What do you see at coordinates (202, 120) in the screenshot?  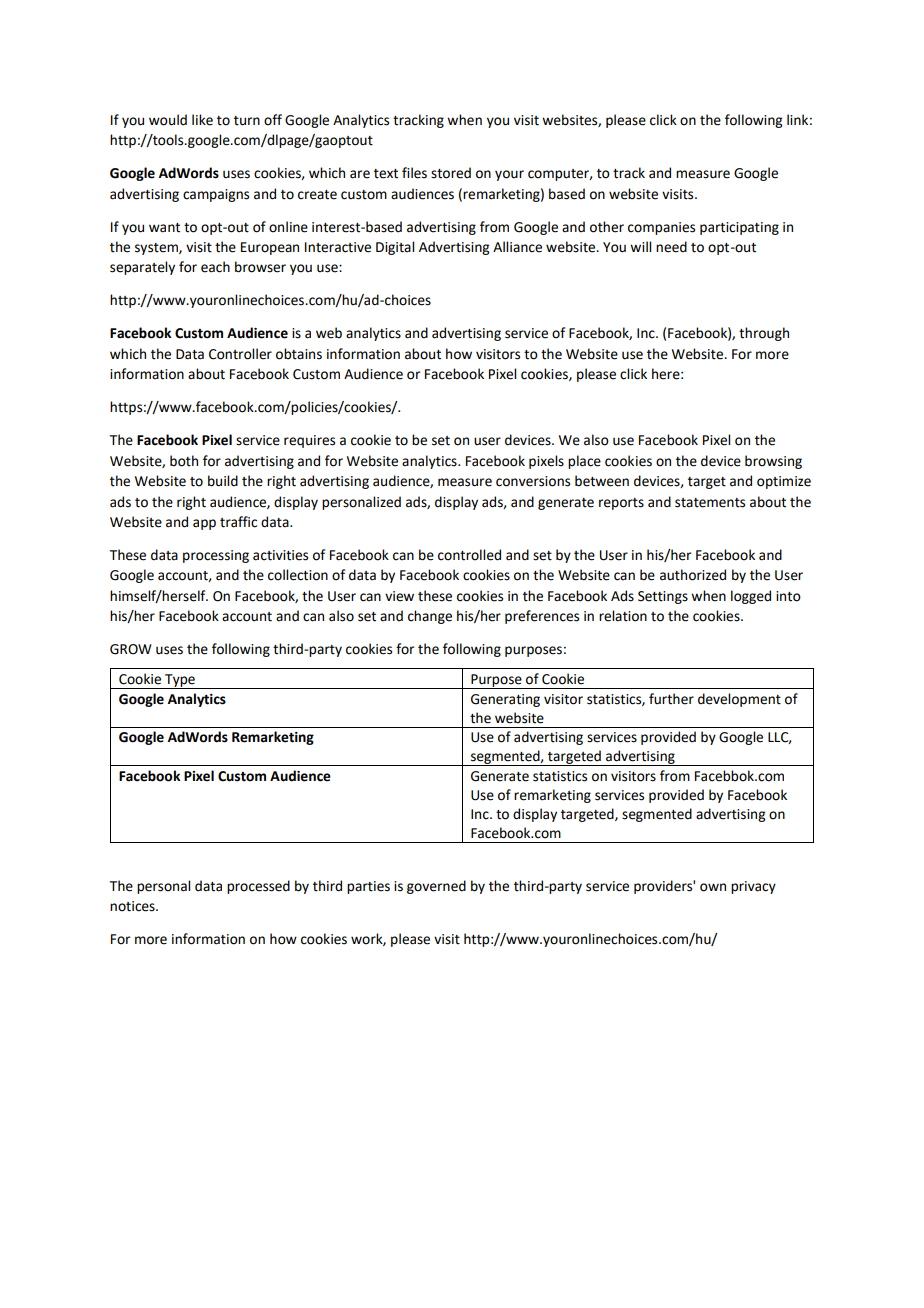 I see `like` at bounding box center [202, 120].
